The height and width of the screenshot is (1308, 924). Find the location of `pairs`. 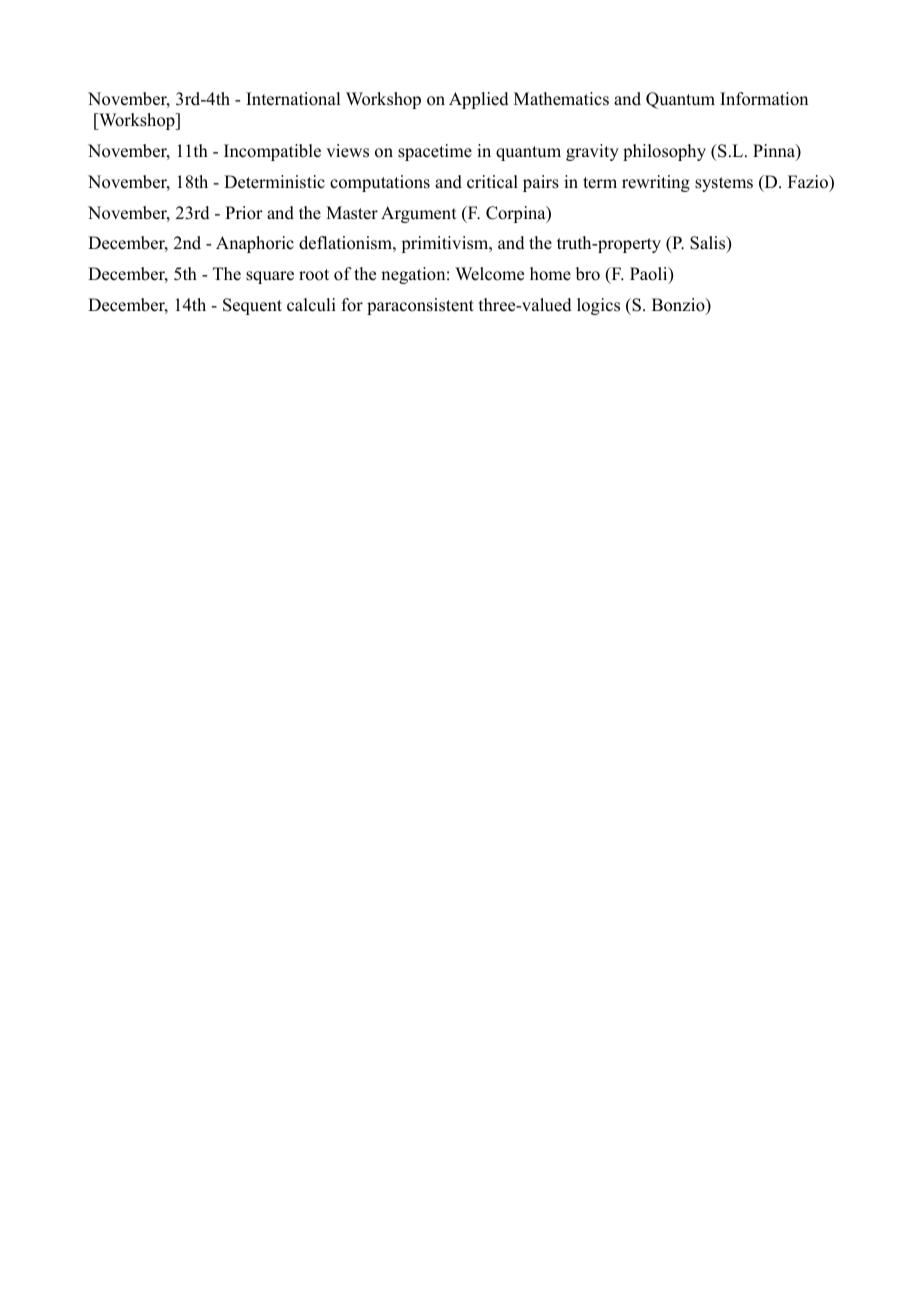

pairs is located at coordinates (541, 183).
